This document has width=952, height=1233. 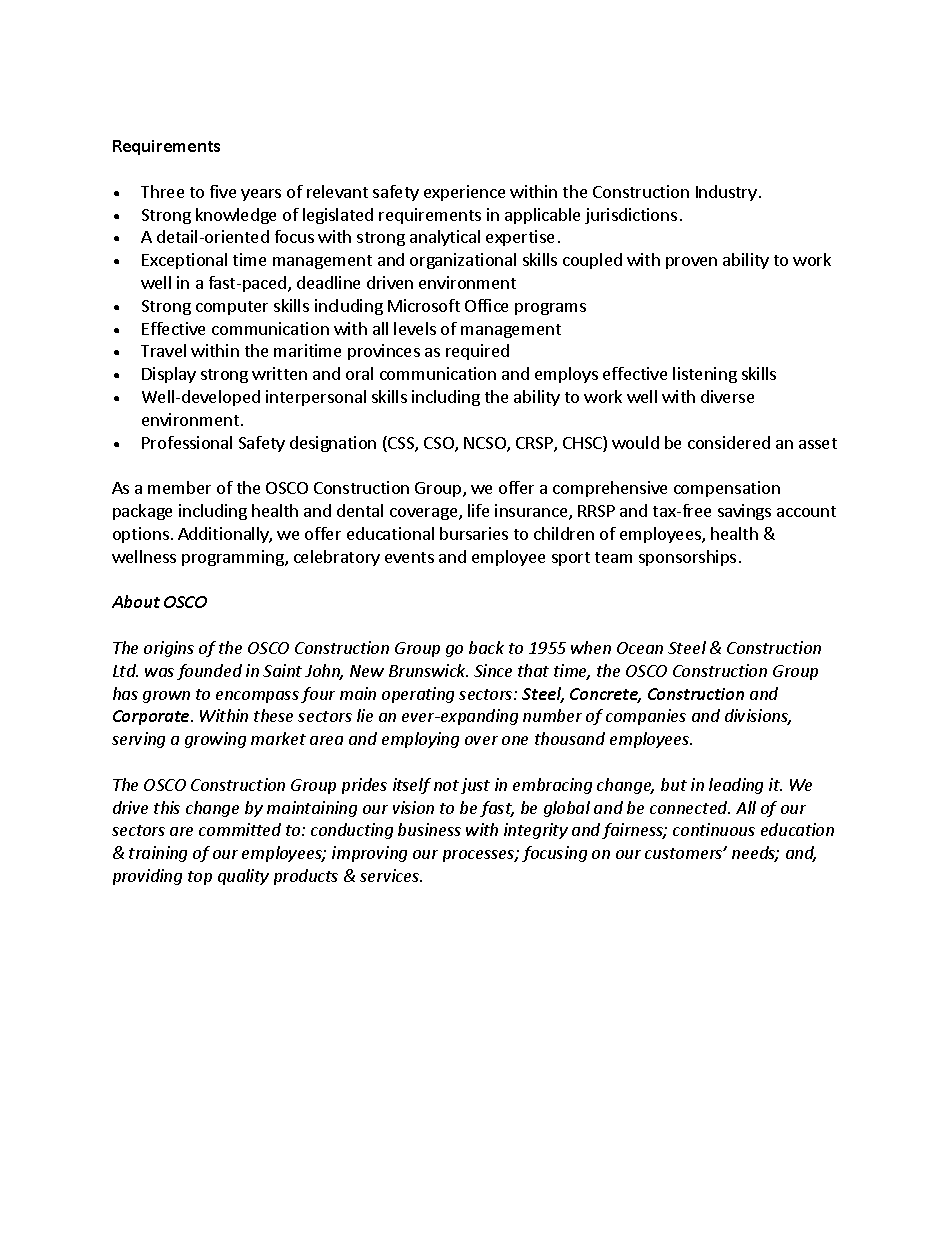 What do you see at coordinates (418, 695) in the document?
I see `operating` at bounding box center [418, 695].
